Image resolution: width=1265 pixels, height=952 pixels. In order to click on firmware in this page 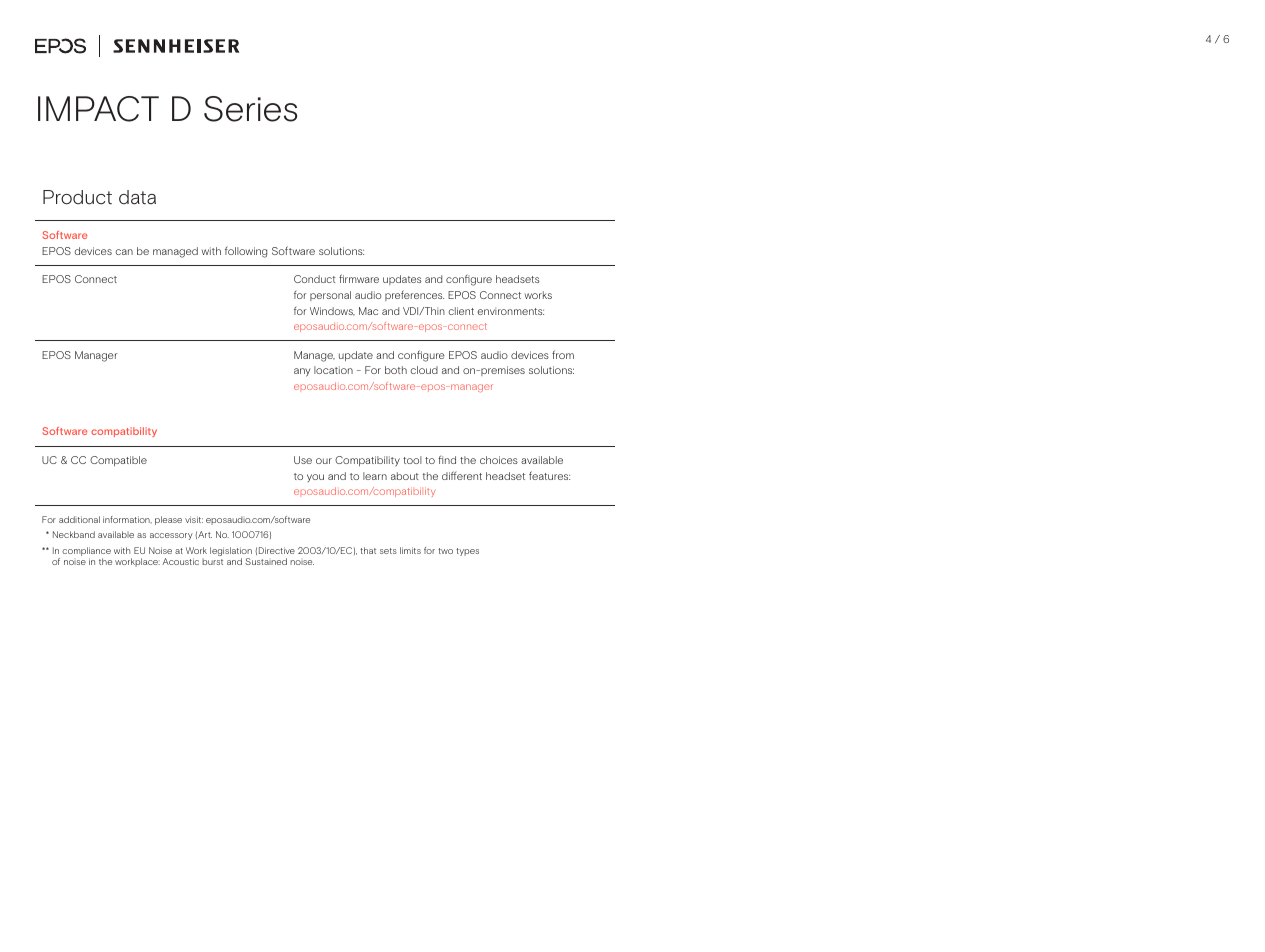, I will do `click(359, 278)`.
